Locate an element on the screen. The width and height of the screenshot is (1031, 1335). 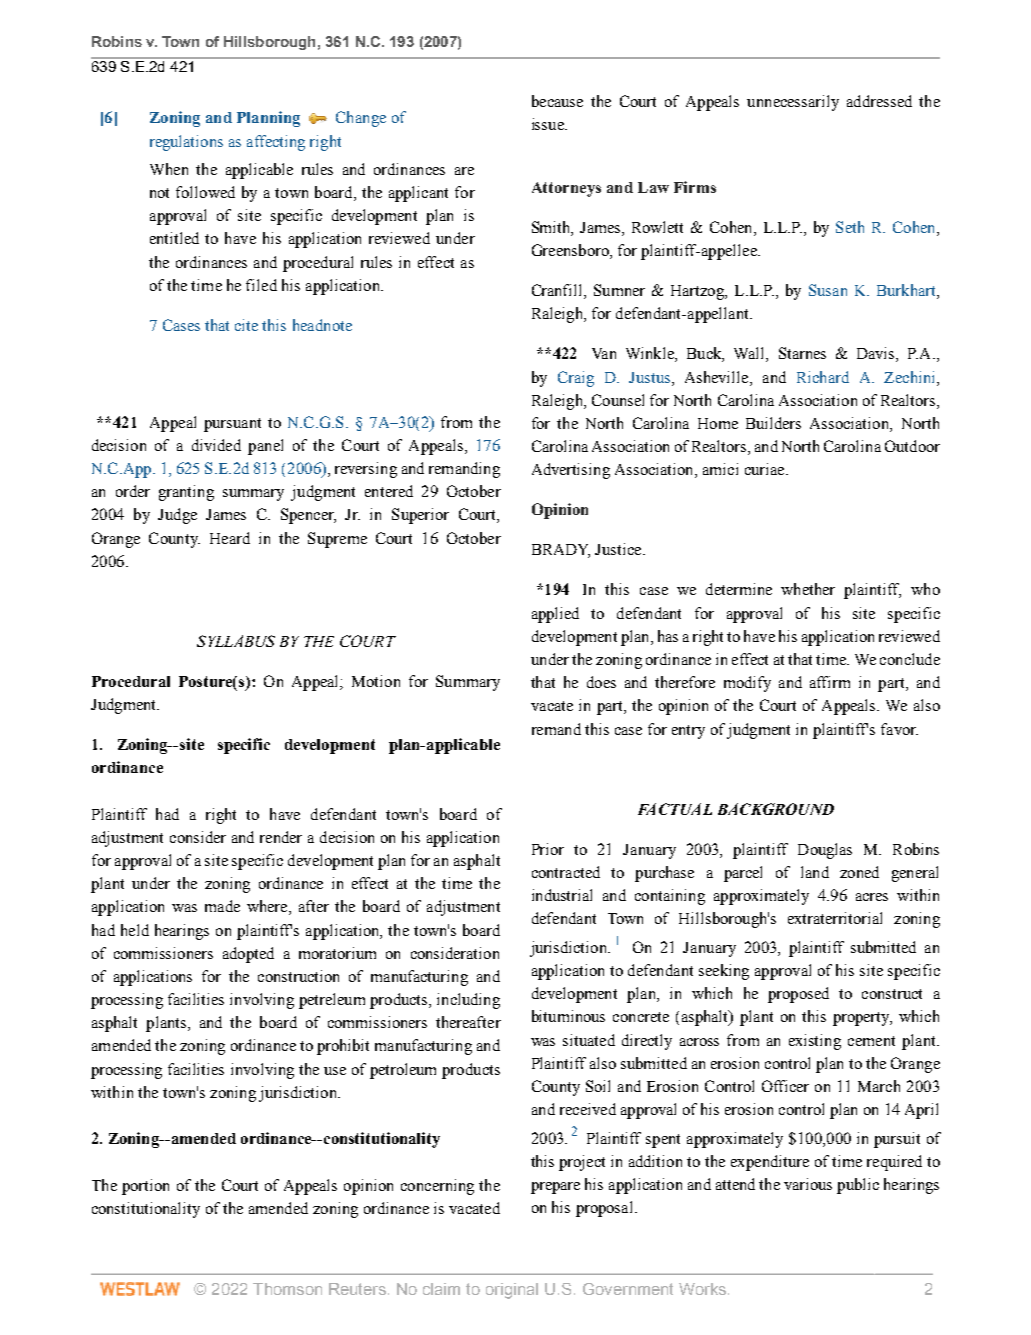
issue is located at coordinates (549, 124).
